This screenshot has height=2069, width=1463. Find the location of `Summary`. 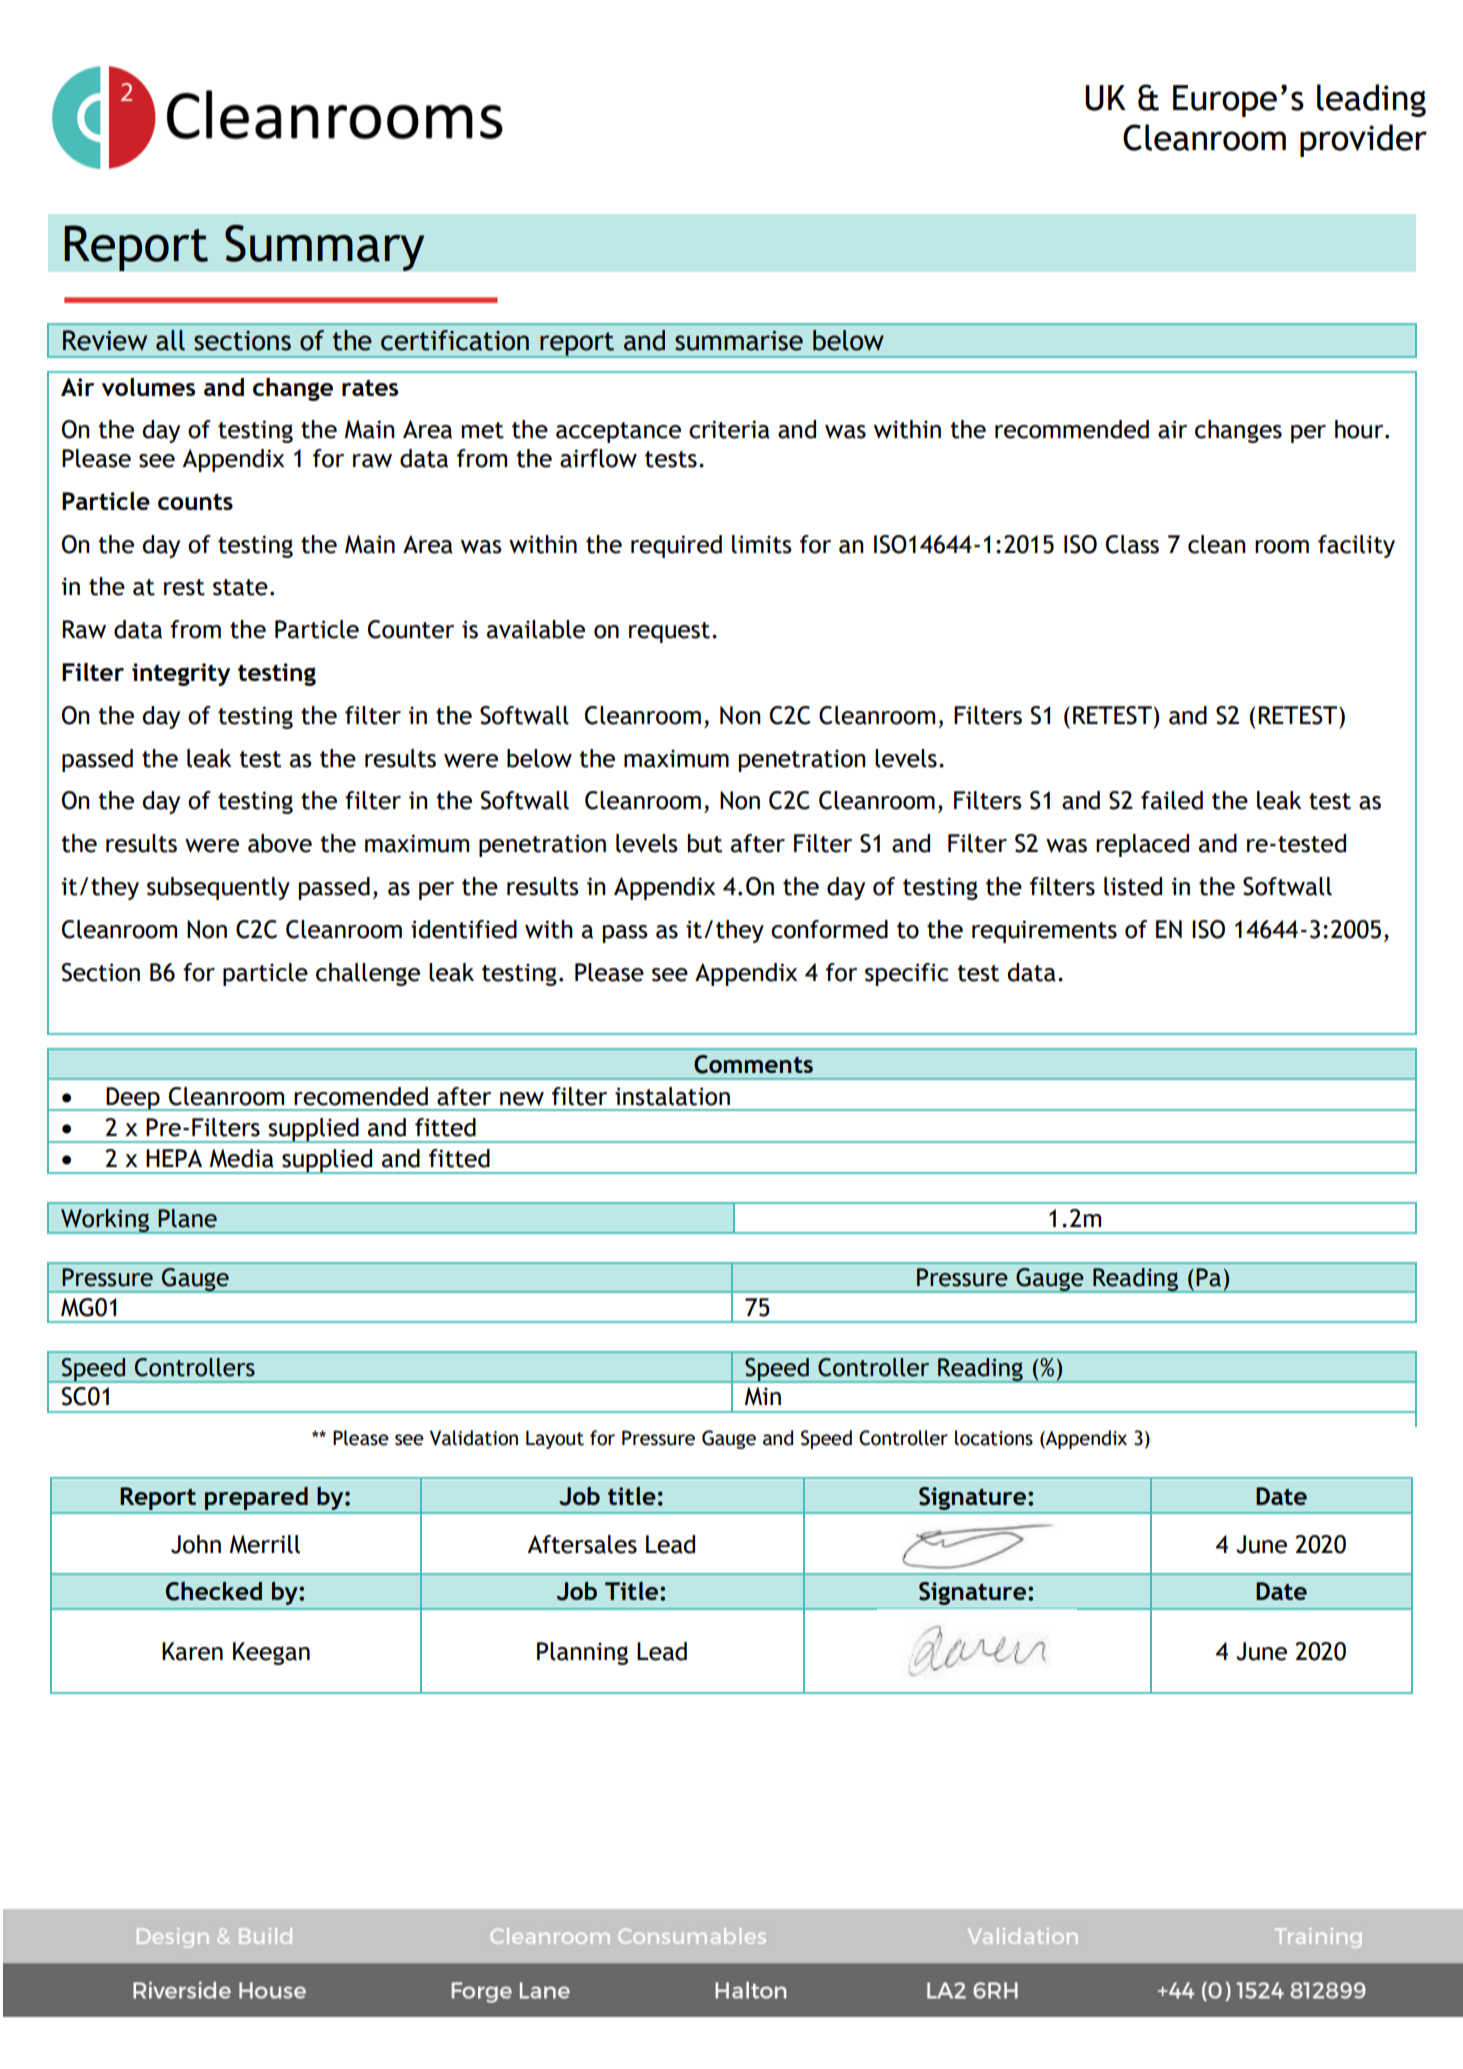

Summary is located at coordinates (325, 247).
